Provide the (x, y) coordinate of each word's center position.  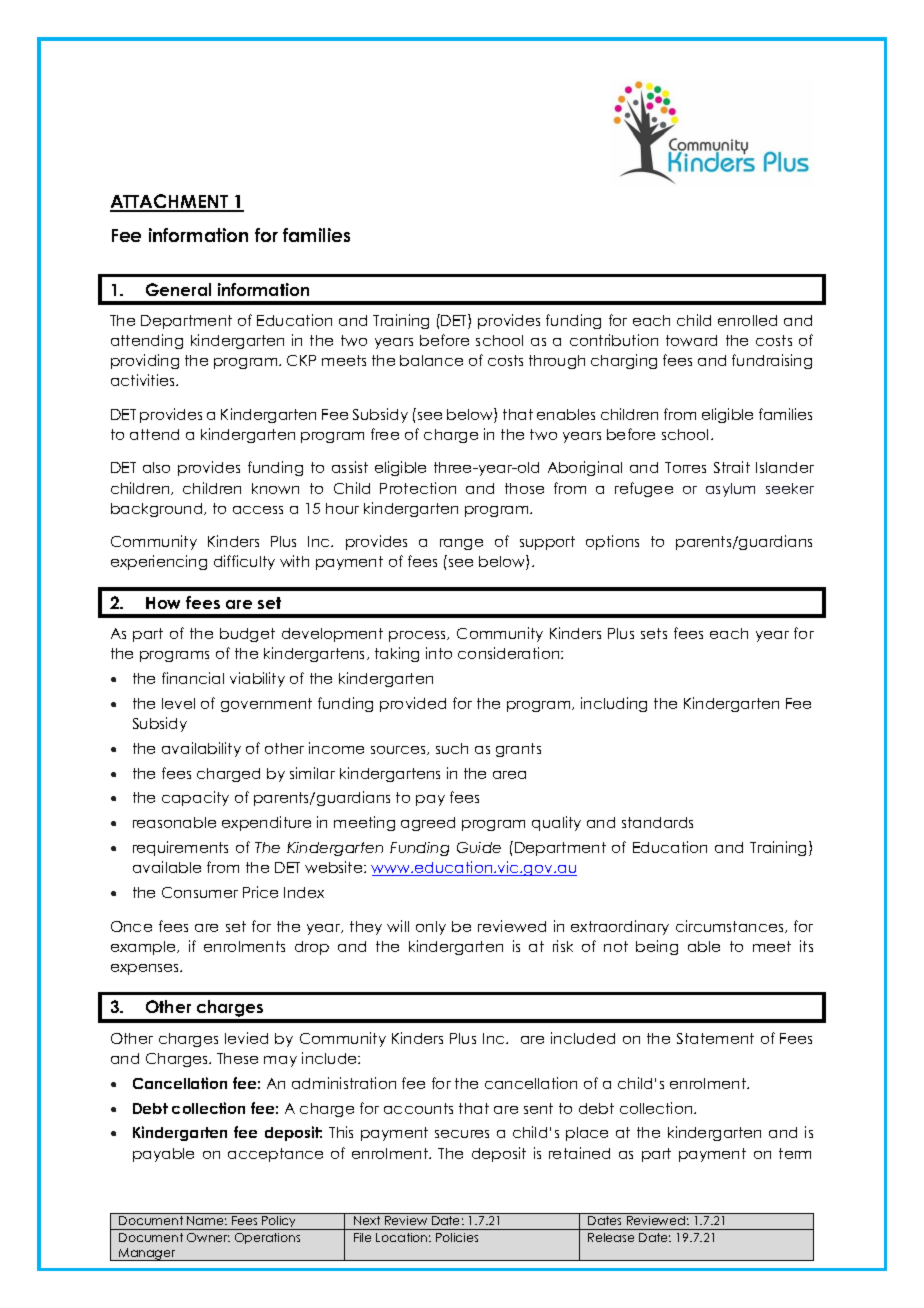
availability (201, 749)
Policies (457, 1237)
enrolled (747, 320)
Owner (208, 1237)
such (452, 748)
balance (431, 360)
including (614, 704)
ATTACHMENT (170, 202)
